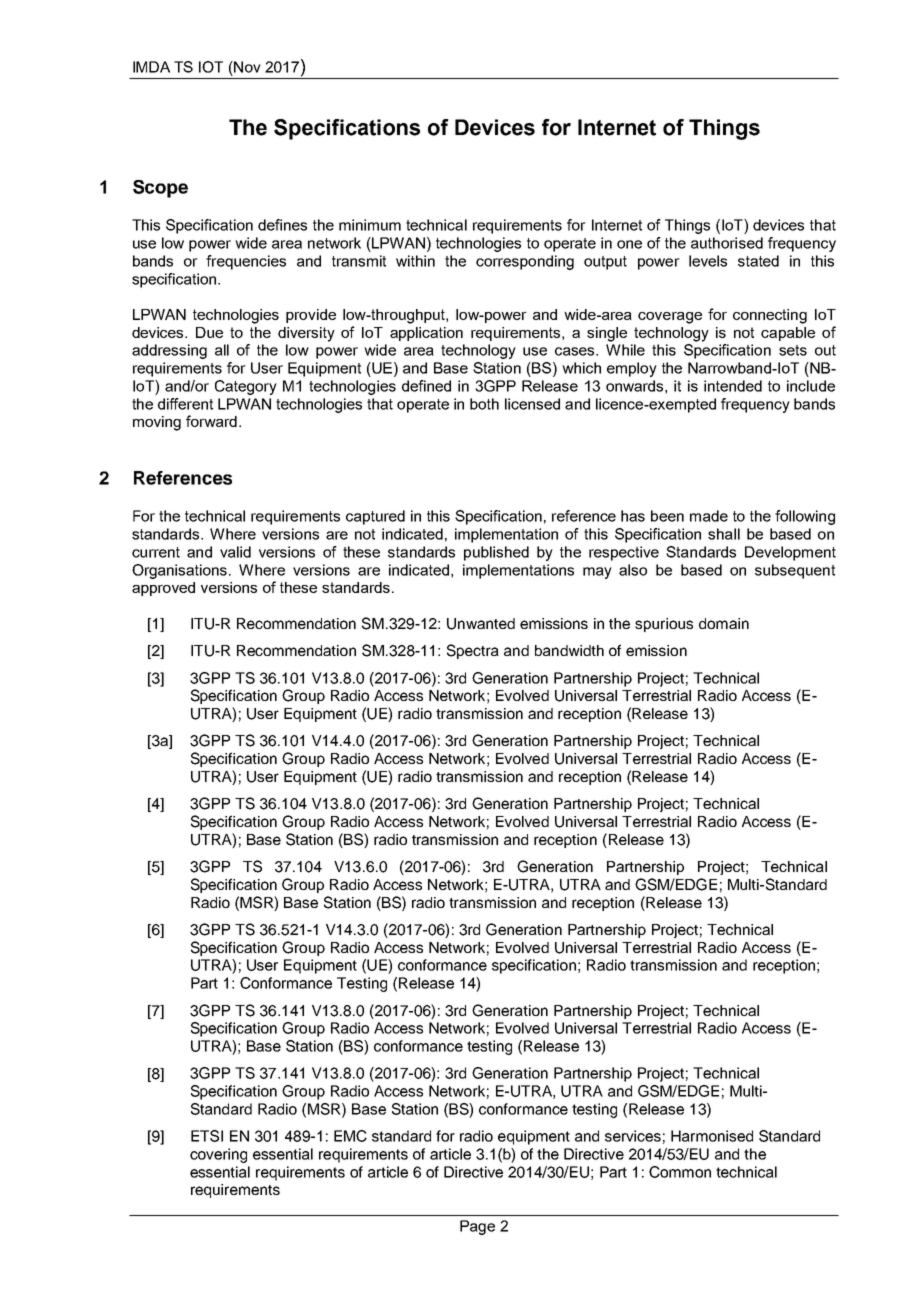 This document has width=924, height=1308. What do you see at coordinates (484, 404) in the document?
I see `both` at bounding box center [484, 404].
